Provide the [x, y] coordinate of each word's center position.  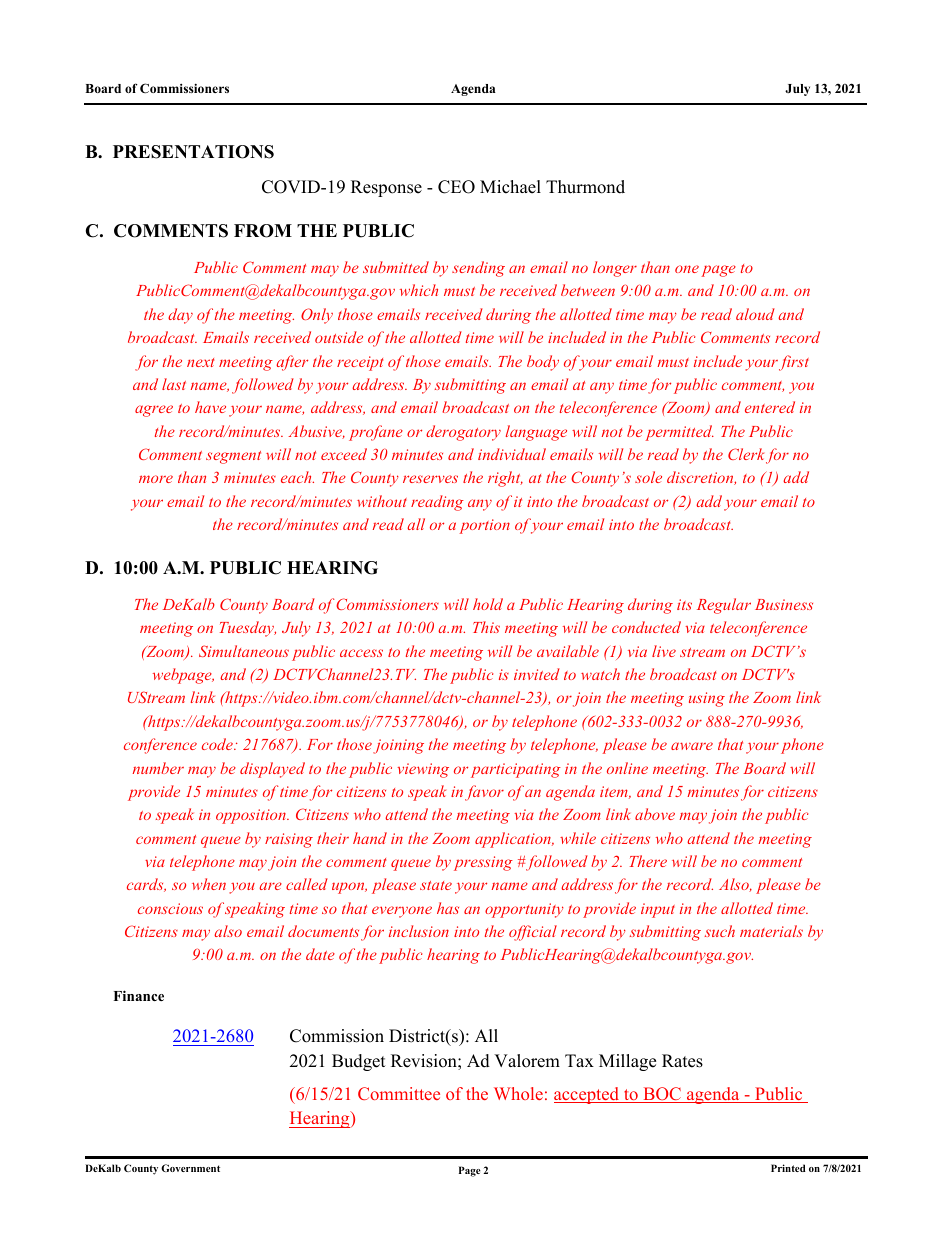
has [448, 908]
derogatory [463, 433]
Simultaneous [244, 651]
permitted [679, 433]
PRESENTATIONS [193, 152]
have [210, 407]
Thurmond [585, 187]
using [707, 699]
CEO [456, 187]
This [486, 627]
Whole [518, 1093]
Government [190, 1168]
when [209, 884]
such [720, 931]
